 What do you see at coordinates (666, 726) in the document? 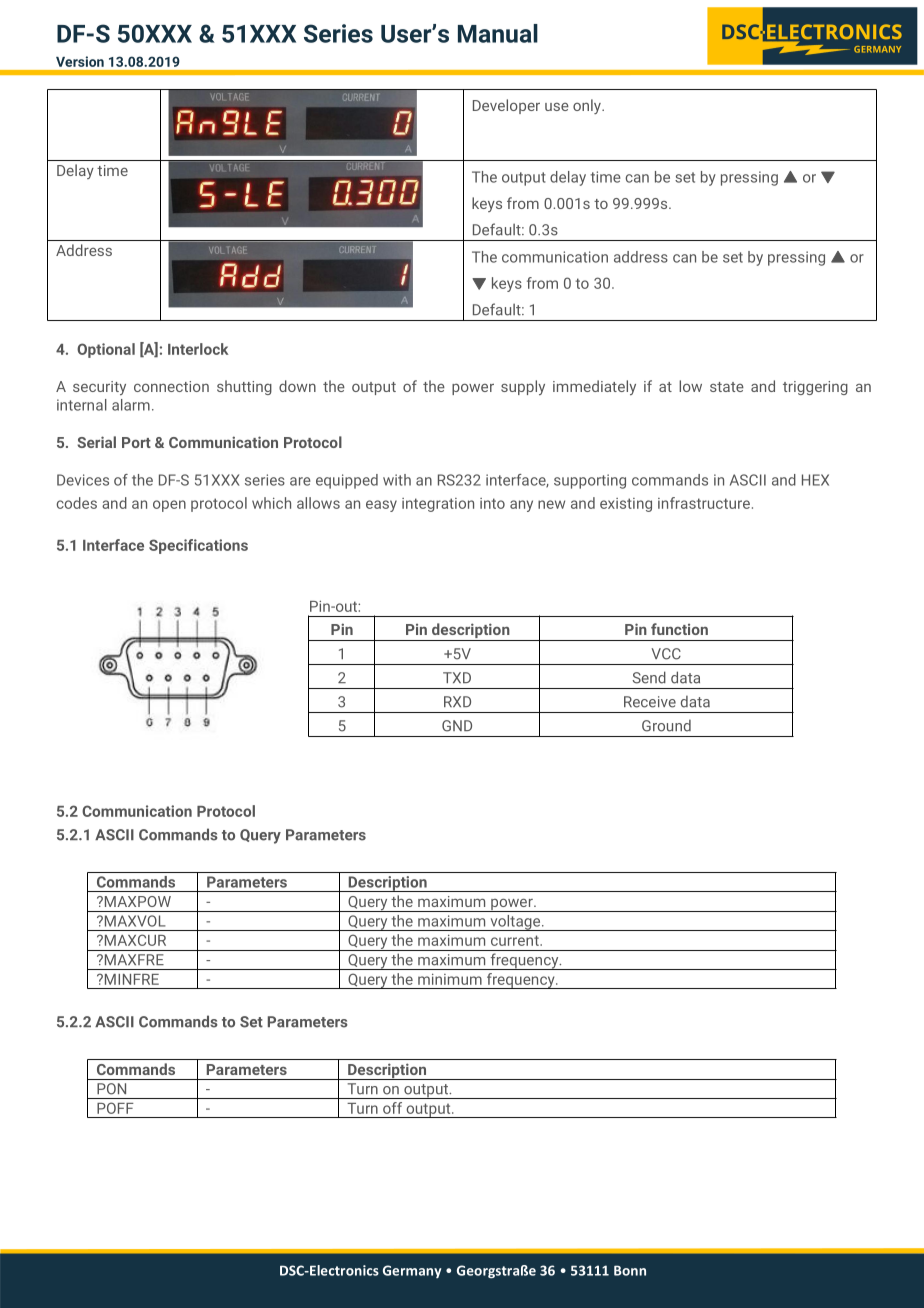
I see `Ground` at bounding box center [666, 726].
